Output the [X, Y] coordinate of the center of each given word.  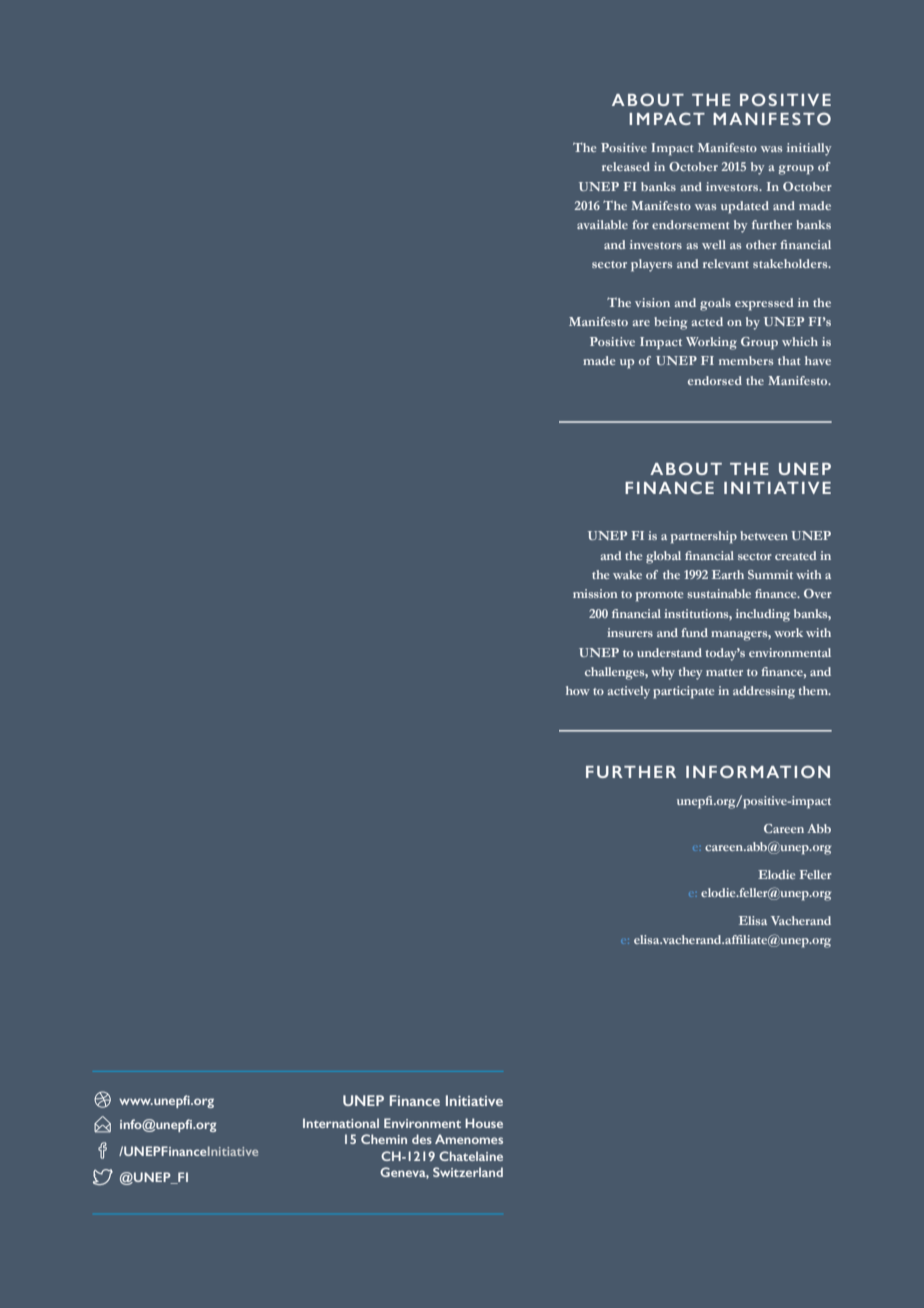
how [578, 690]
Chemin [384, 1139]
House [484, 1123]
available [602, 224]
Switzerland [468, 1172]
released [626, 166]
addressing [764, 692]
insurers [630, 632]
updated [745, 207]
